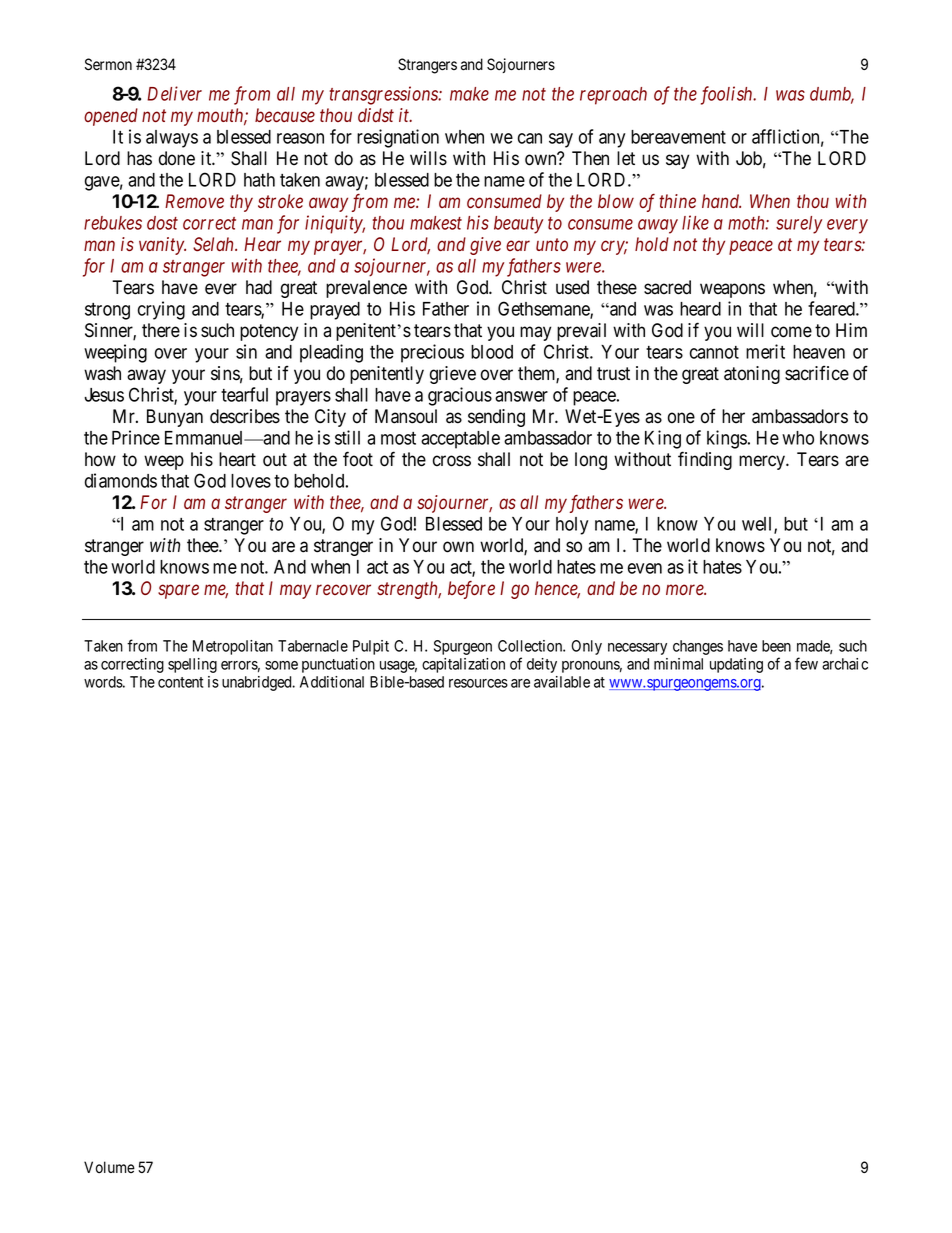 This screenshot has width=952, height=1233. I want to click on been, so click(776, 646).
